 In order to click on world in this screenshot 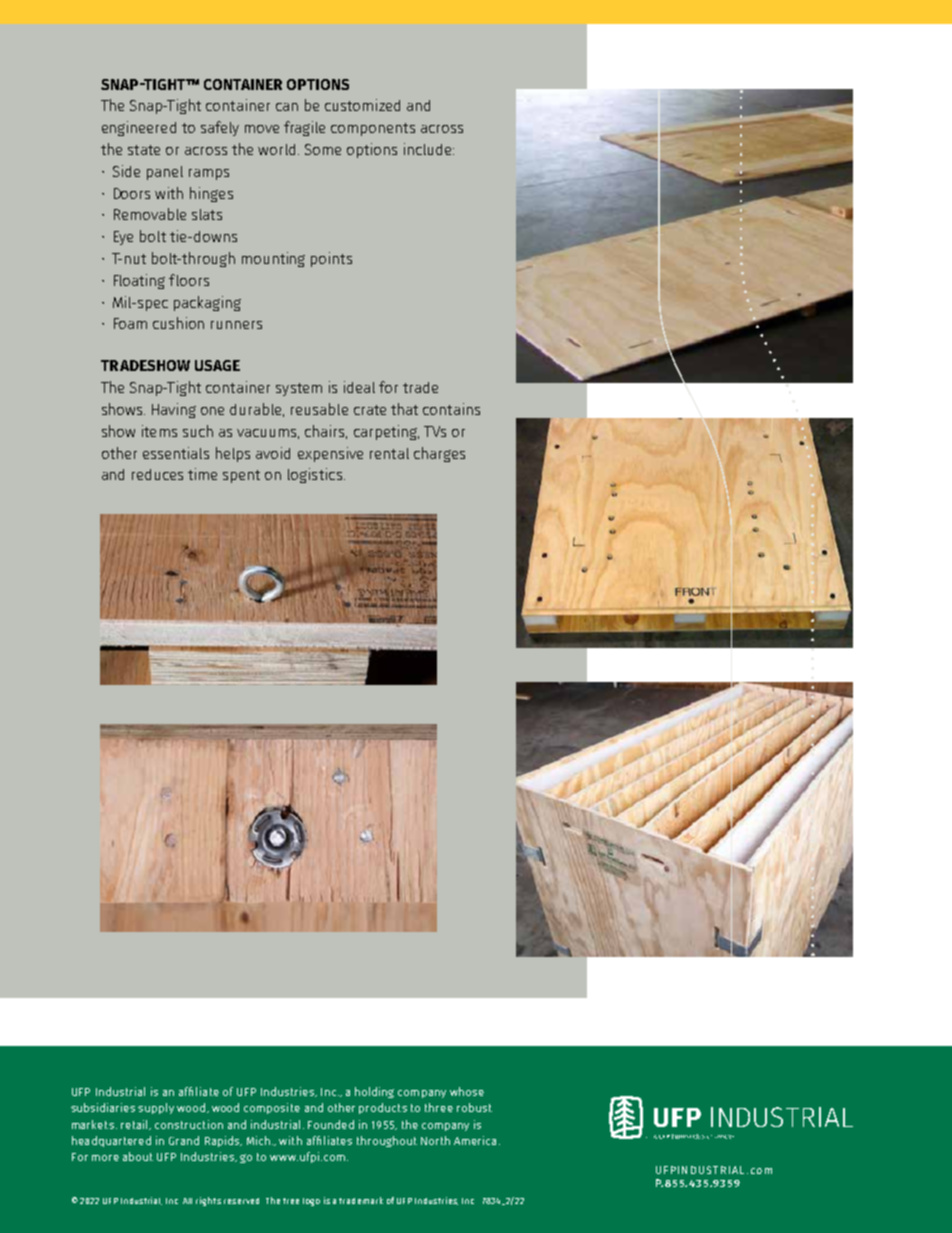, I will do `click(276, 149)`.
